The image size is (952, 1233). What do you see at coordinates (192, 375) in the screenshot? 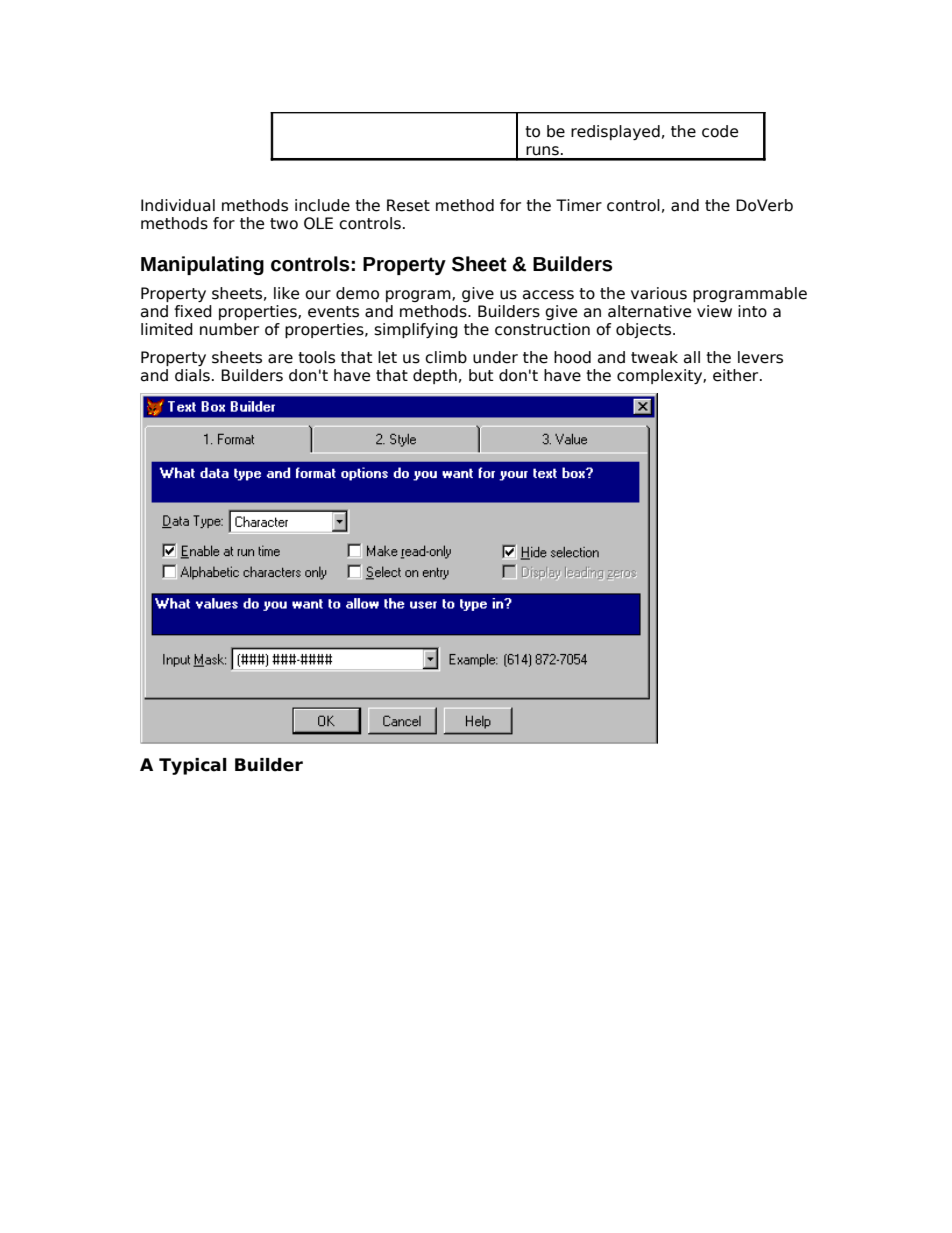
I see `dials` at bounding box center [192, 375].
